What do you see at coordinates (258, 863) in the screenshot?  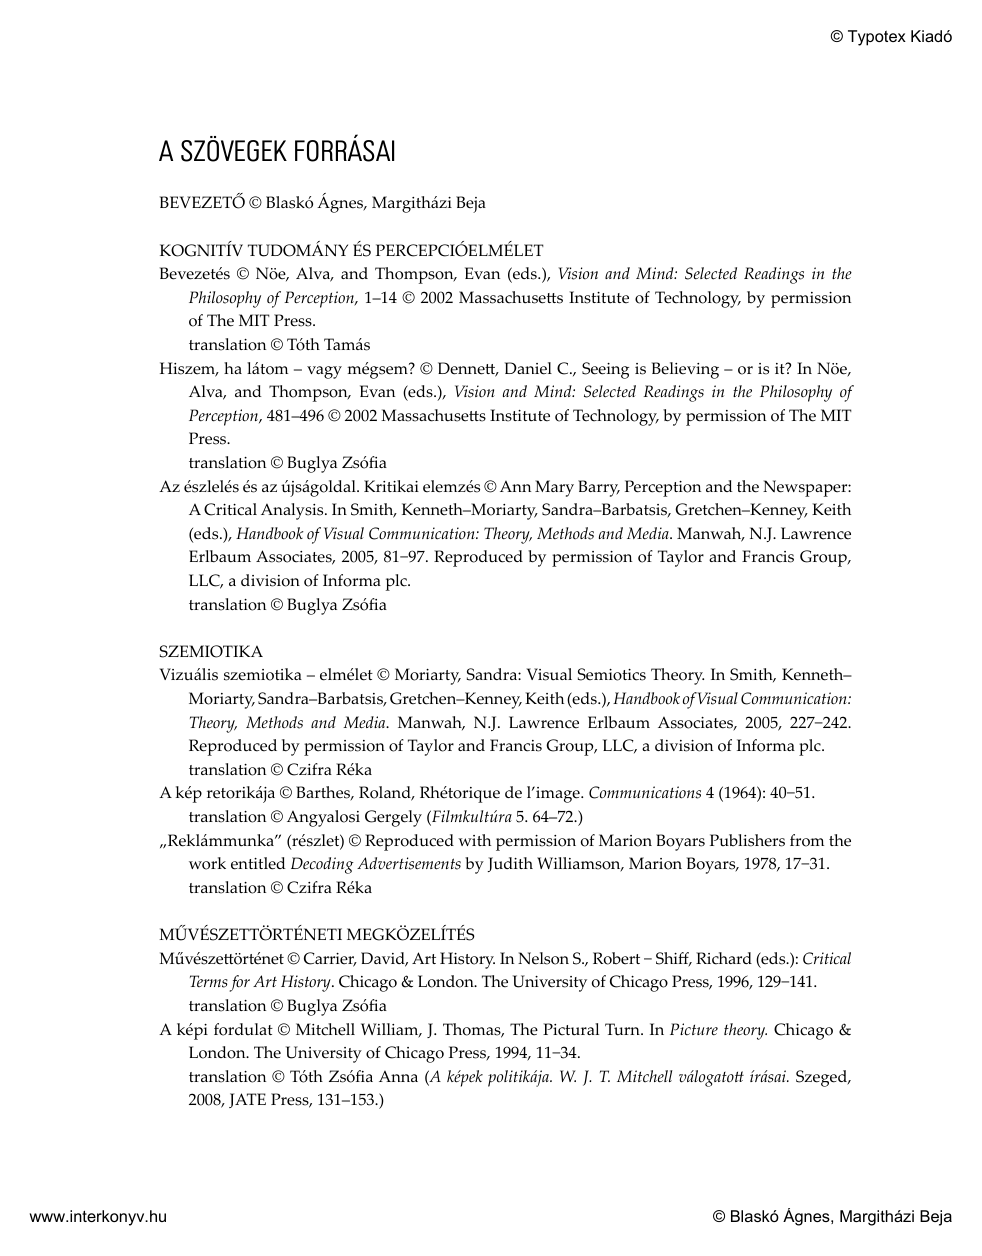 I see `entitled` at bounding box center [258, 863].
